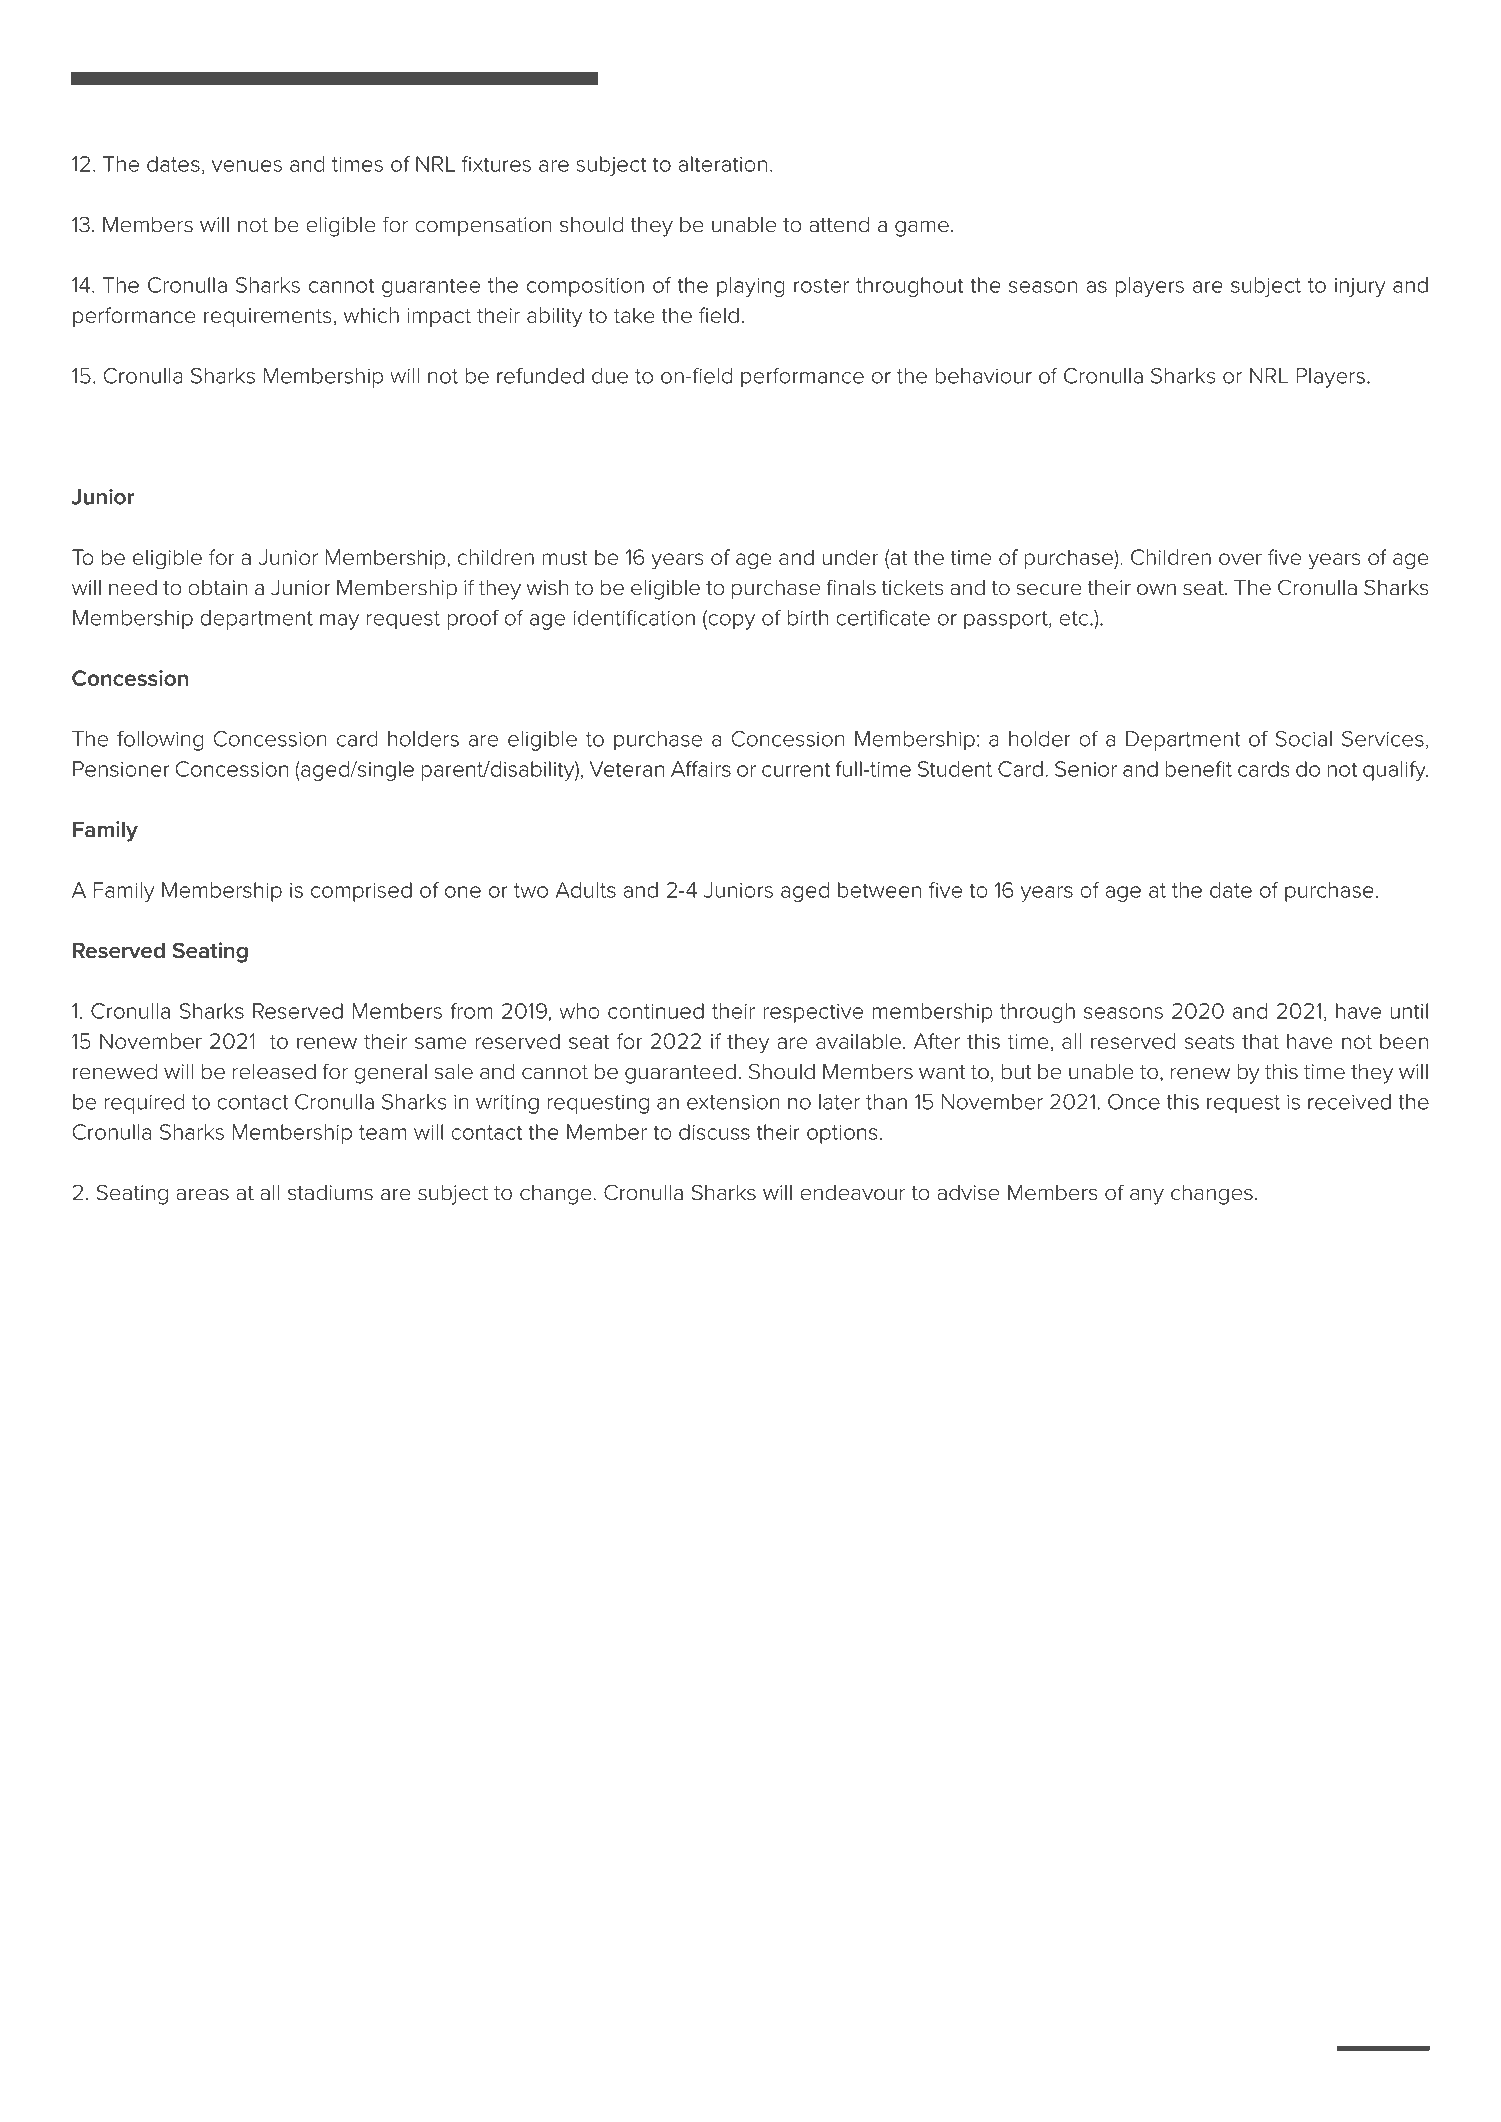 The image size is (1501, 2122). I want to click on own, so click(1156, 589).
